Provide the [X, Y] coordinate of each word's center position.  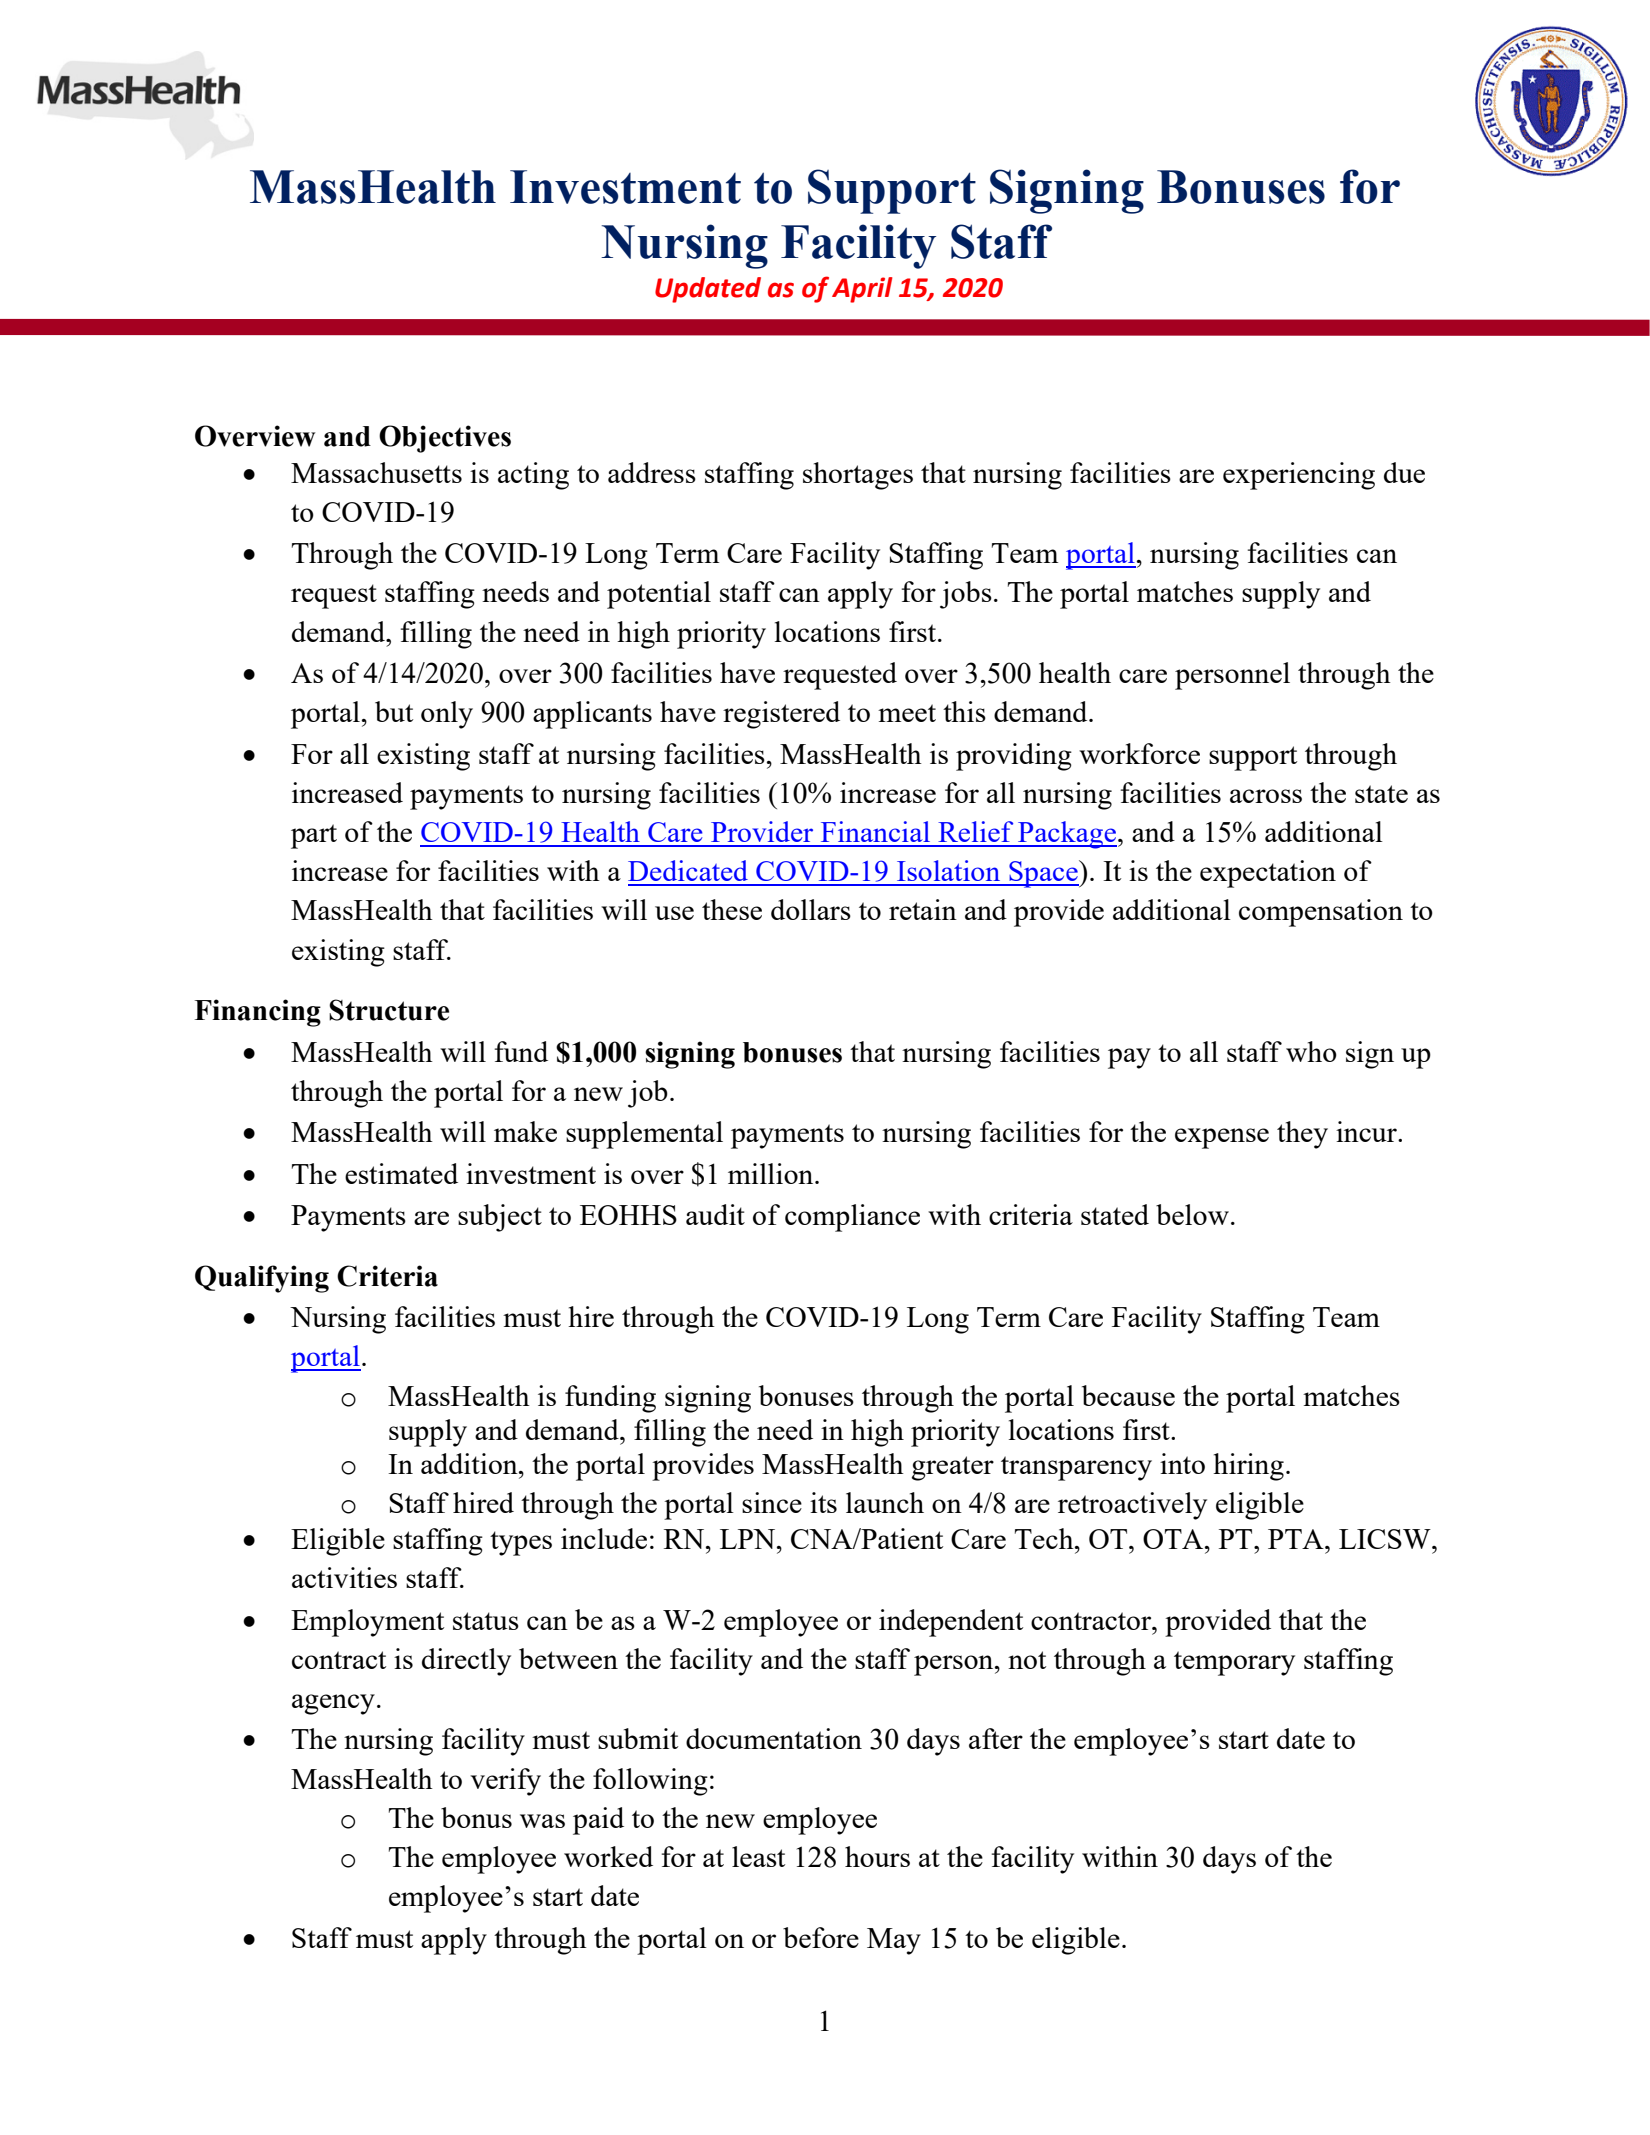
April [862, 290]
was [542, 1821]
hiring [1248, 1467]
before [821, 1937]
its [823, 1502]
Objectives [445, 439]
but [394, 711]
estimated [401, 1173]
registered [781, 715]
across [1266, 796]
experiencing [1299, 476]
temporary [1234, 1663]
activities [344, 1577]
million [772, 1173]
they [1302, 1135]
